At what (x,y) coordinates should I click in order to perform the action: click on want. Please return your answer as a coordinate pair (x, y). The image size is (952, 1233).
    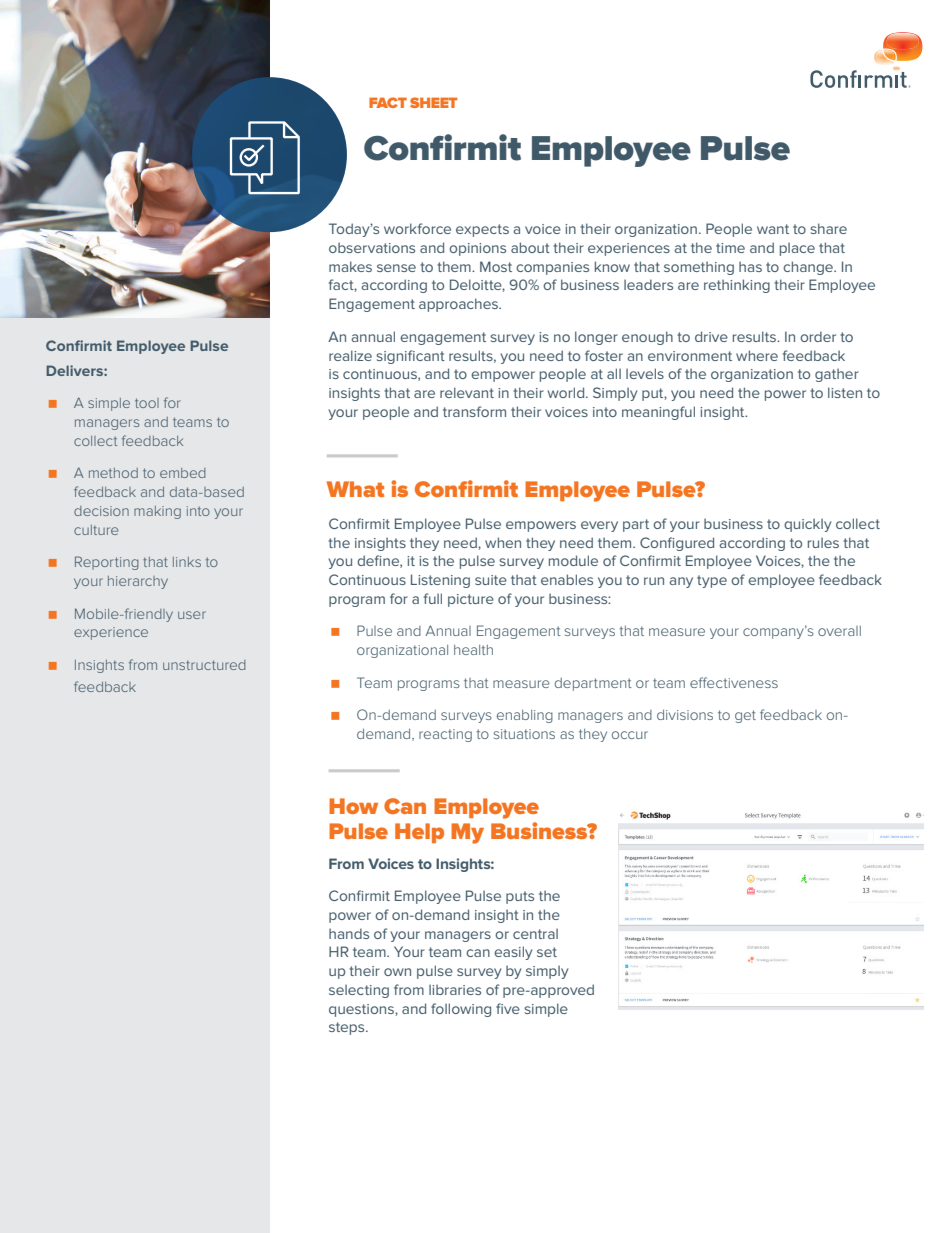
    Looking at the image, I should click on (773, 229).
